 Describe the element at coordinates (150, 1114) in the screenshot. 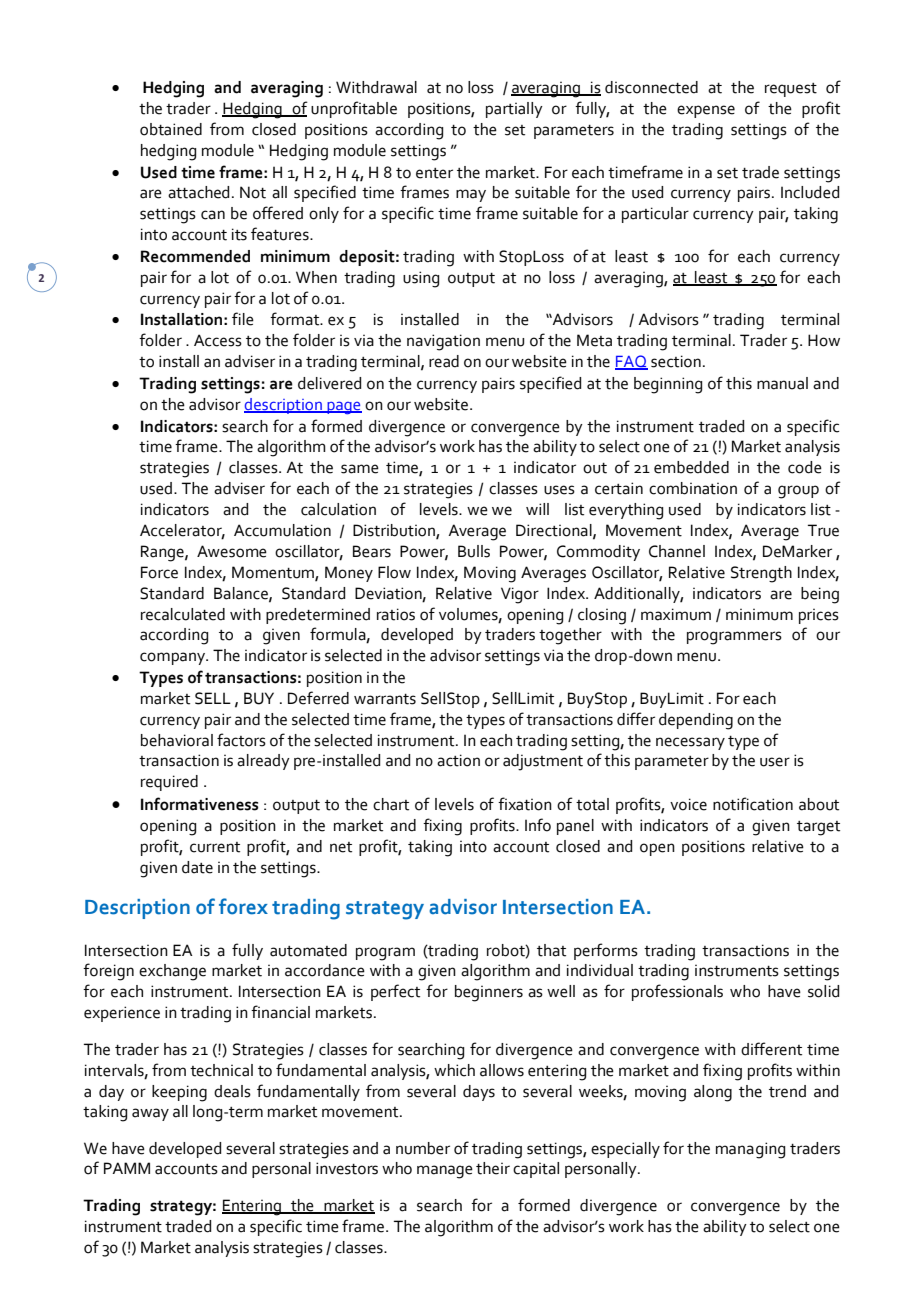

I see `away` at that location.
